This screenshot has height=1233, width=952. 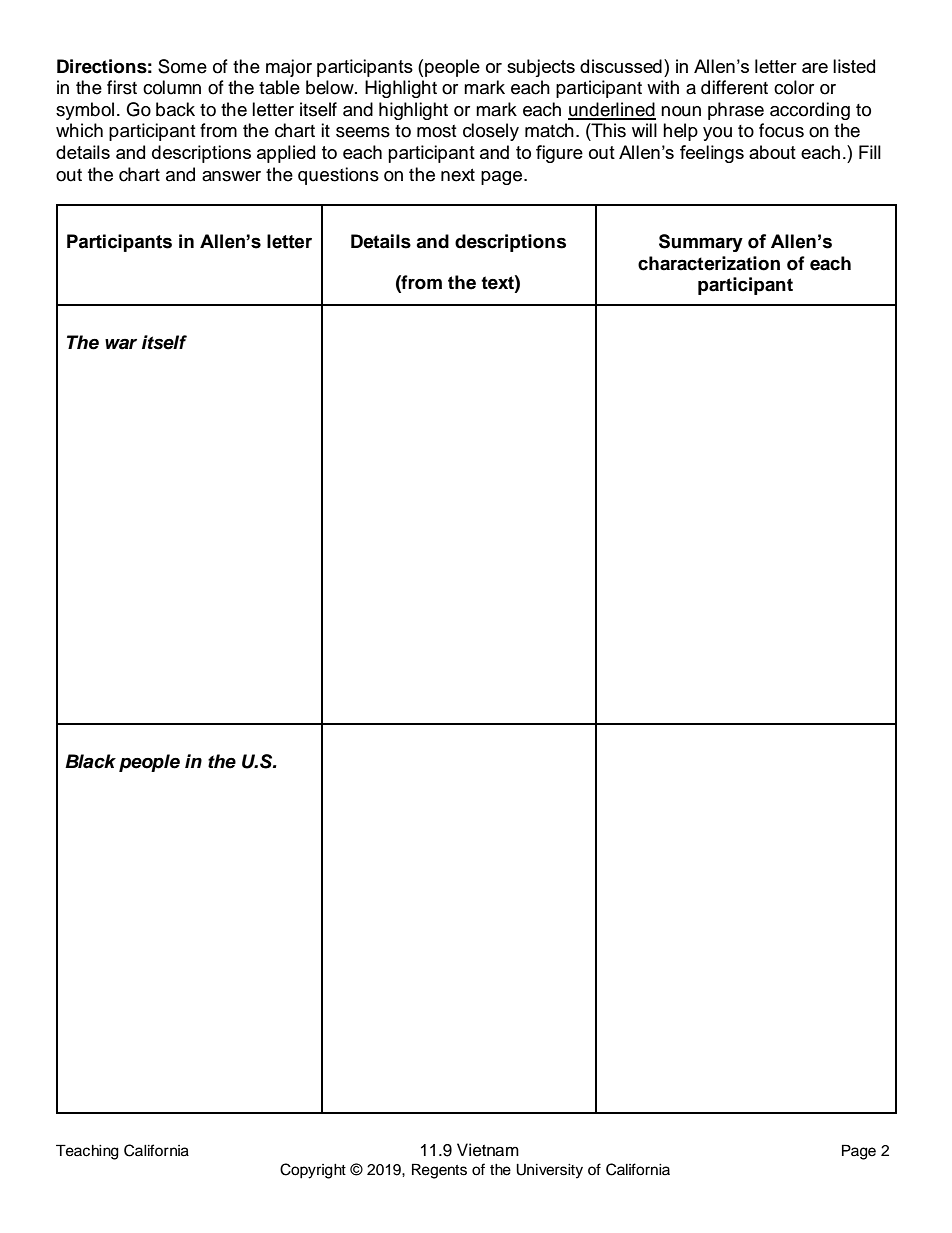 I want to click on back, so click(x=175, y=109).
